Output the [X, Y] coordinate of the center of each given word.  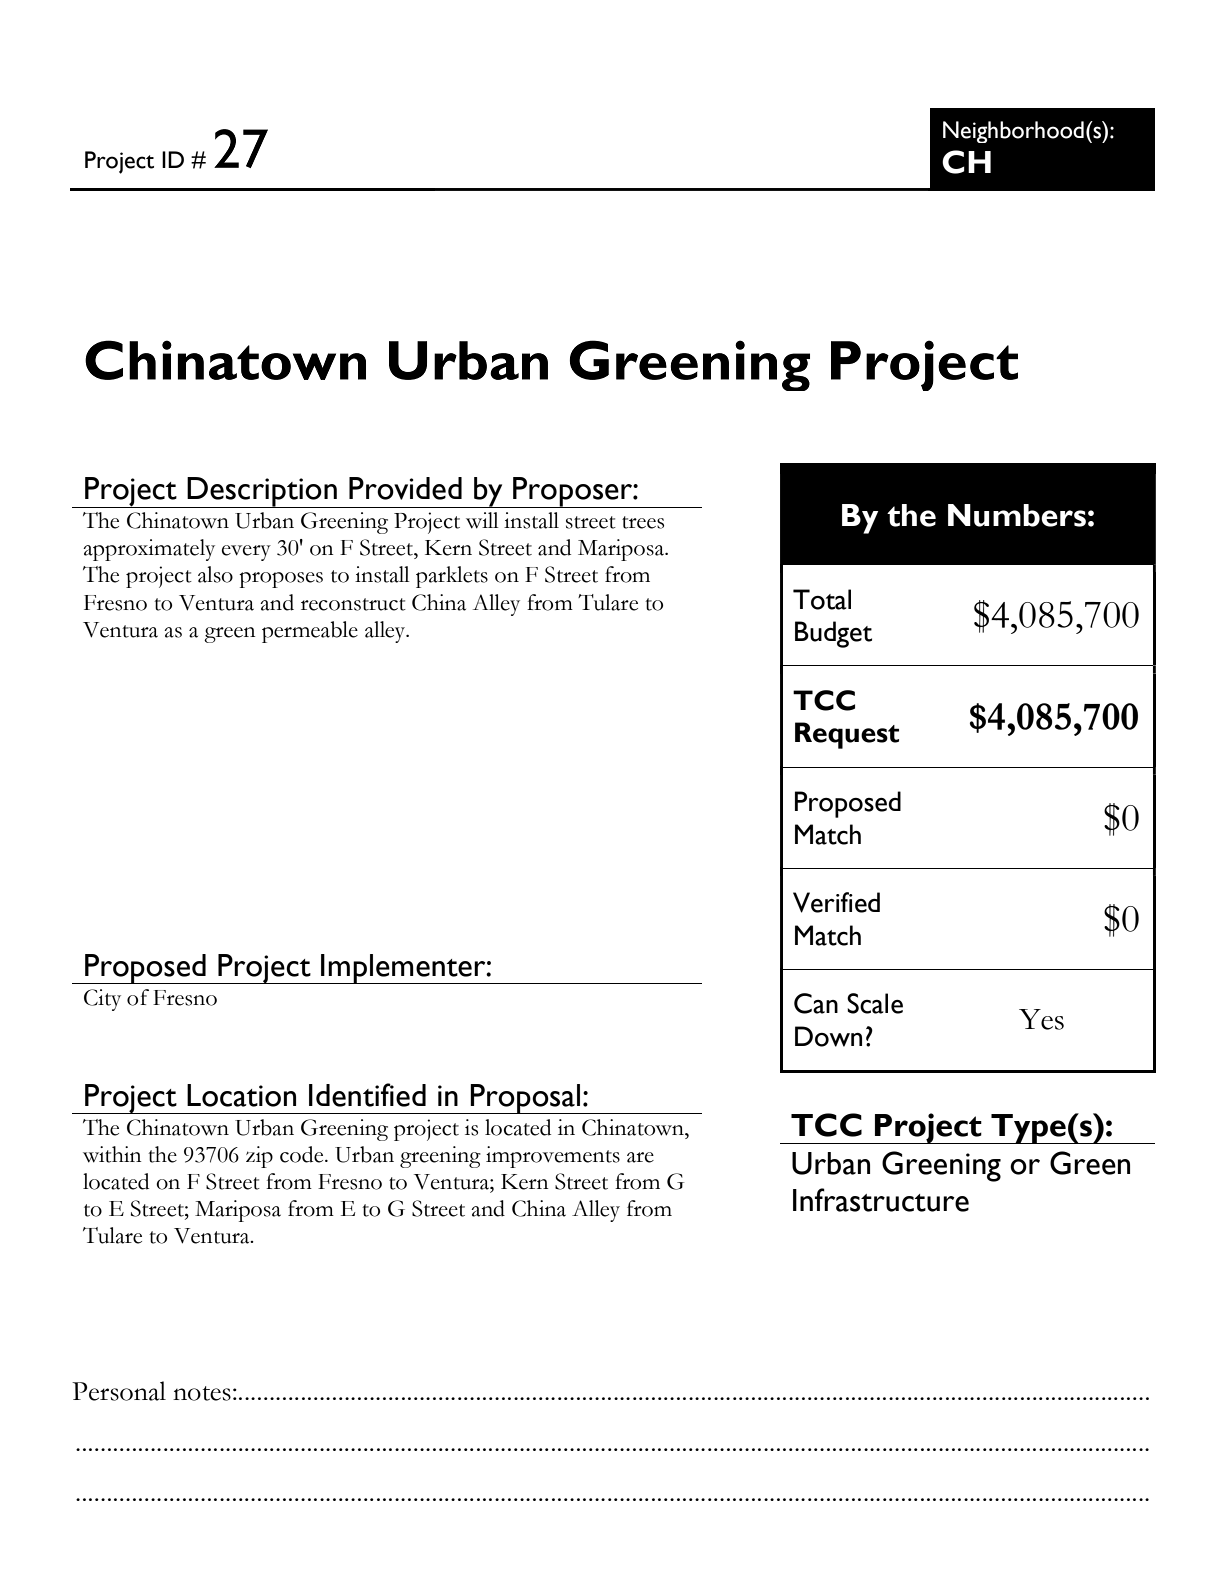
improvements [553, 1157]
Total [822, 599]
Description [262, 492]
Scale [875, 1003]
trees [643, 522]
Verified [836, 902]
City [102, 1000]
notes [202, 1393]
